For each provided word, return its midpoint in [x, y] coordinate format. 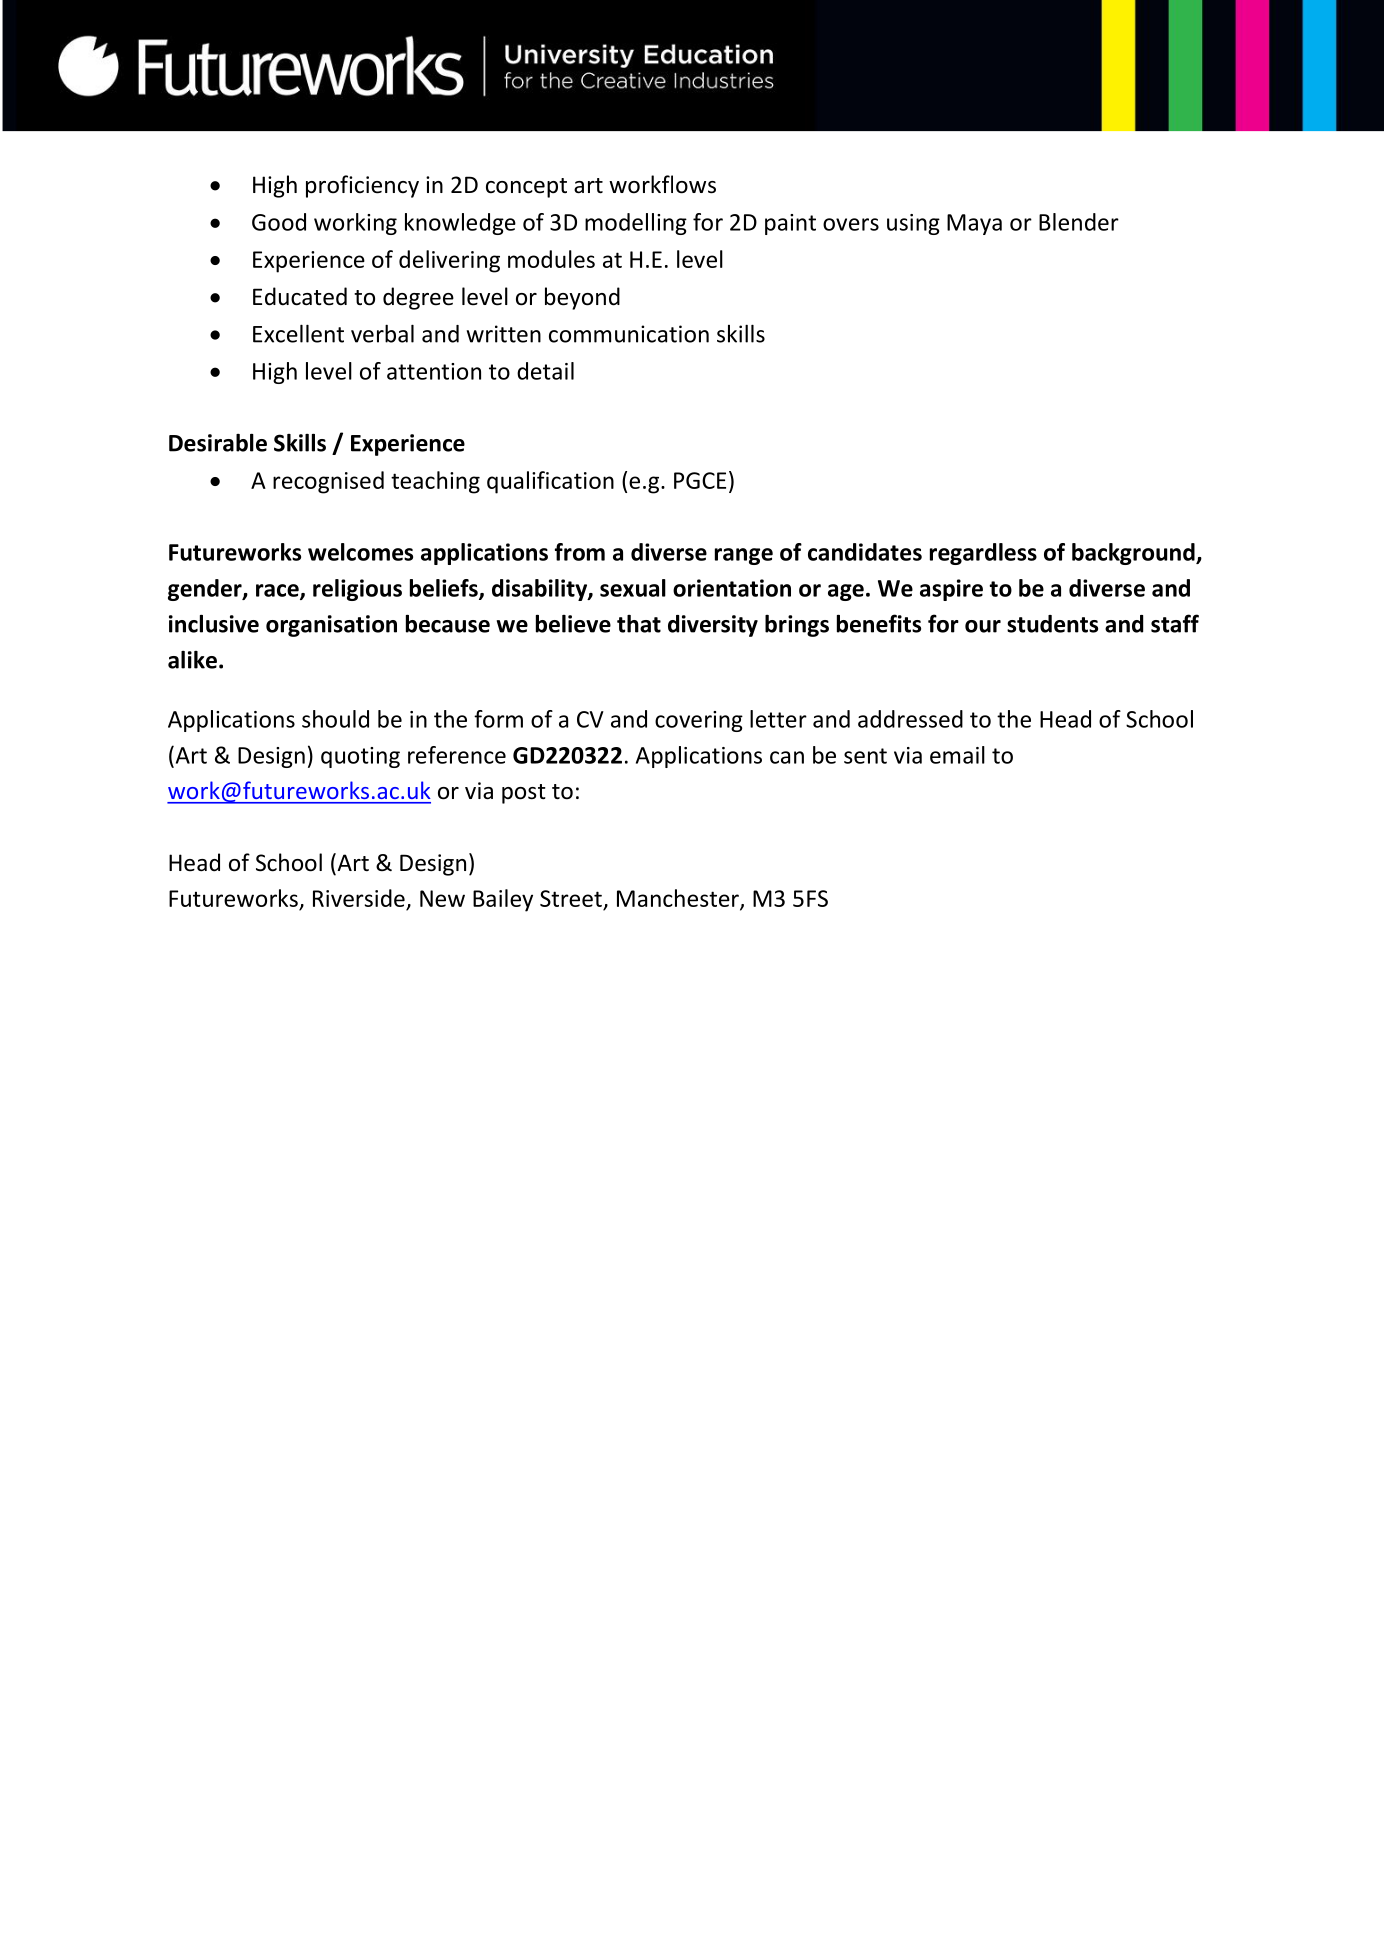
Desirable [218, 443]
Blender [1079, 222]
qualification [550, 482]
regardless [983, 554]
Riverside [360, 899]
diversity [713, 626]
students [1052, 624]
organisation [331, 626]
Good [279, 222]
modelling [636, 224]
